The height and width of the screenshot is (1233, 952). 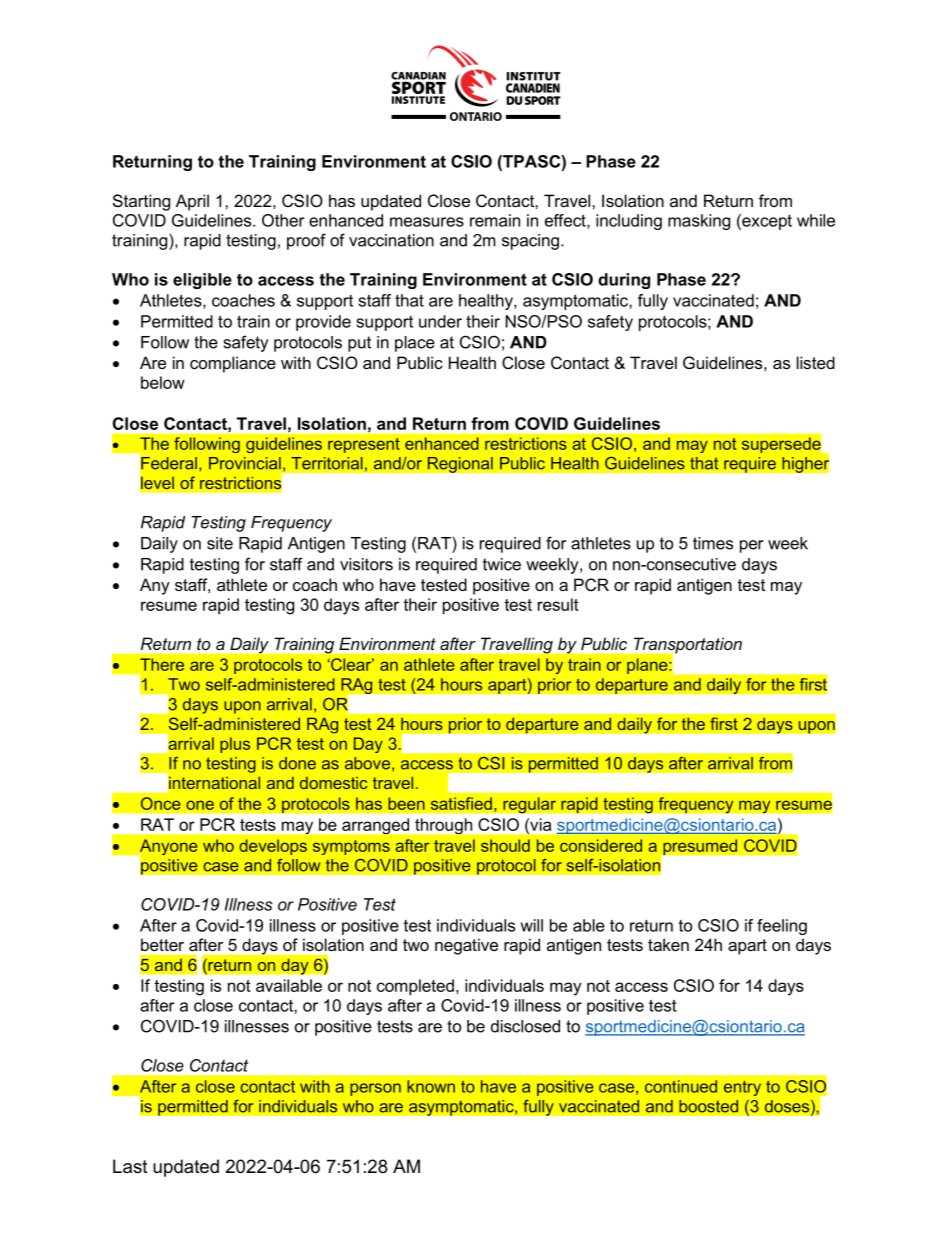 What do you see at coordinates (713, 543) in the screenshot?
I see `times` at bounding box center [713, 543].
